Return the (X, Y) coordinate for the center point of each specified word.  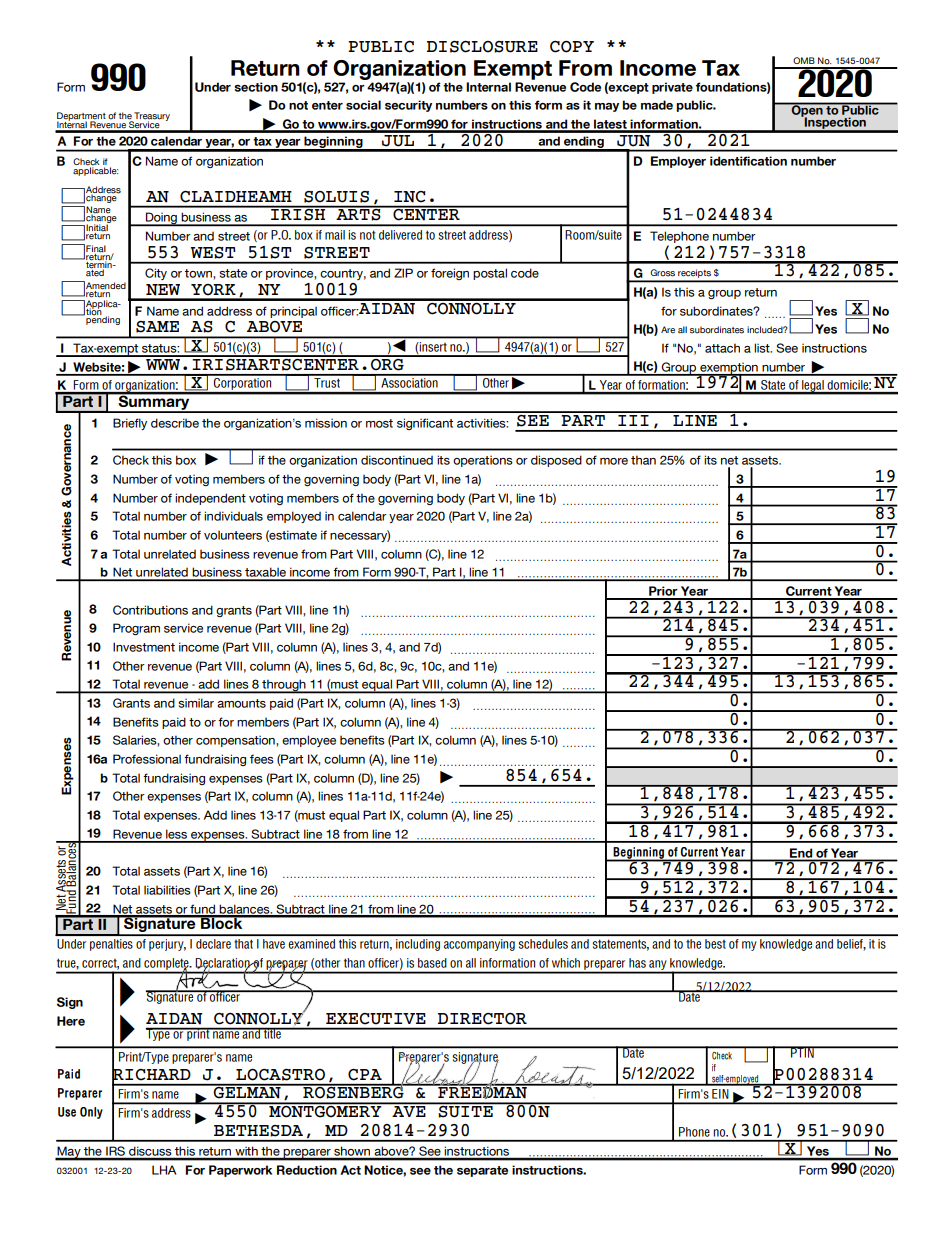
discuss (150, 1153)
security (408, 106)
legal (813, 387)
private (672, 88)
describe (175, 423)
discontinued (397, 460)
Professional (147, 759)
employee (309, 741)
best (715, 944)
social (363, 105)
